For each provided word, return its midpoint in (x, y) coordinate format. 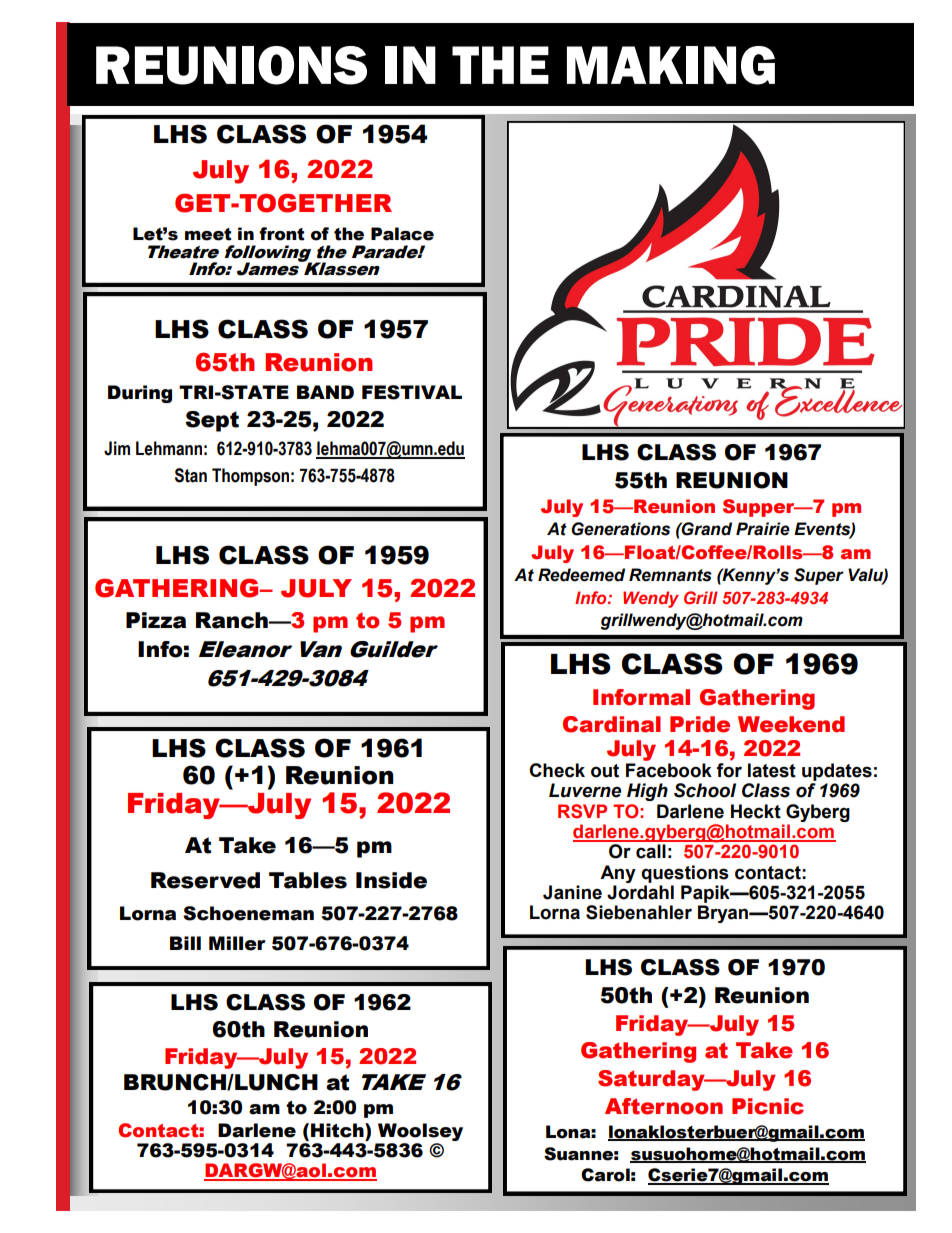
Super (819, 576)
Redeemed (581, 575)
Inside (391, 880)
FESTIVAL (412, 392)
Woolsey (420, 1132)
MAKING (671, 65)
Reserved (205, 880)
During (140, 394)
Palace (402, 234)
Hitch (338, 1130)
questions (685, 874)
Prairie (763, 529)
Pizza (156, 620)
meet (208, 234)
